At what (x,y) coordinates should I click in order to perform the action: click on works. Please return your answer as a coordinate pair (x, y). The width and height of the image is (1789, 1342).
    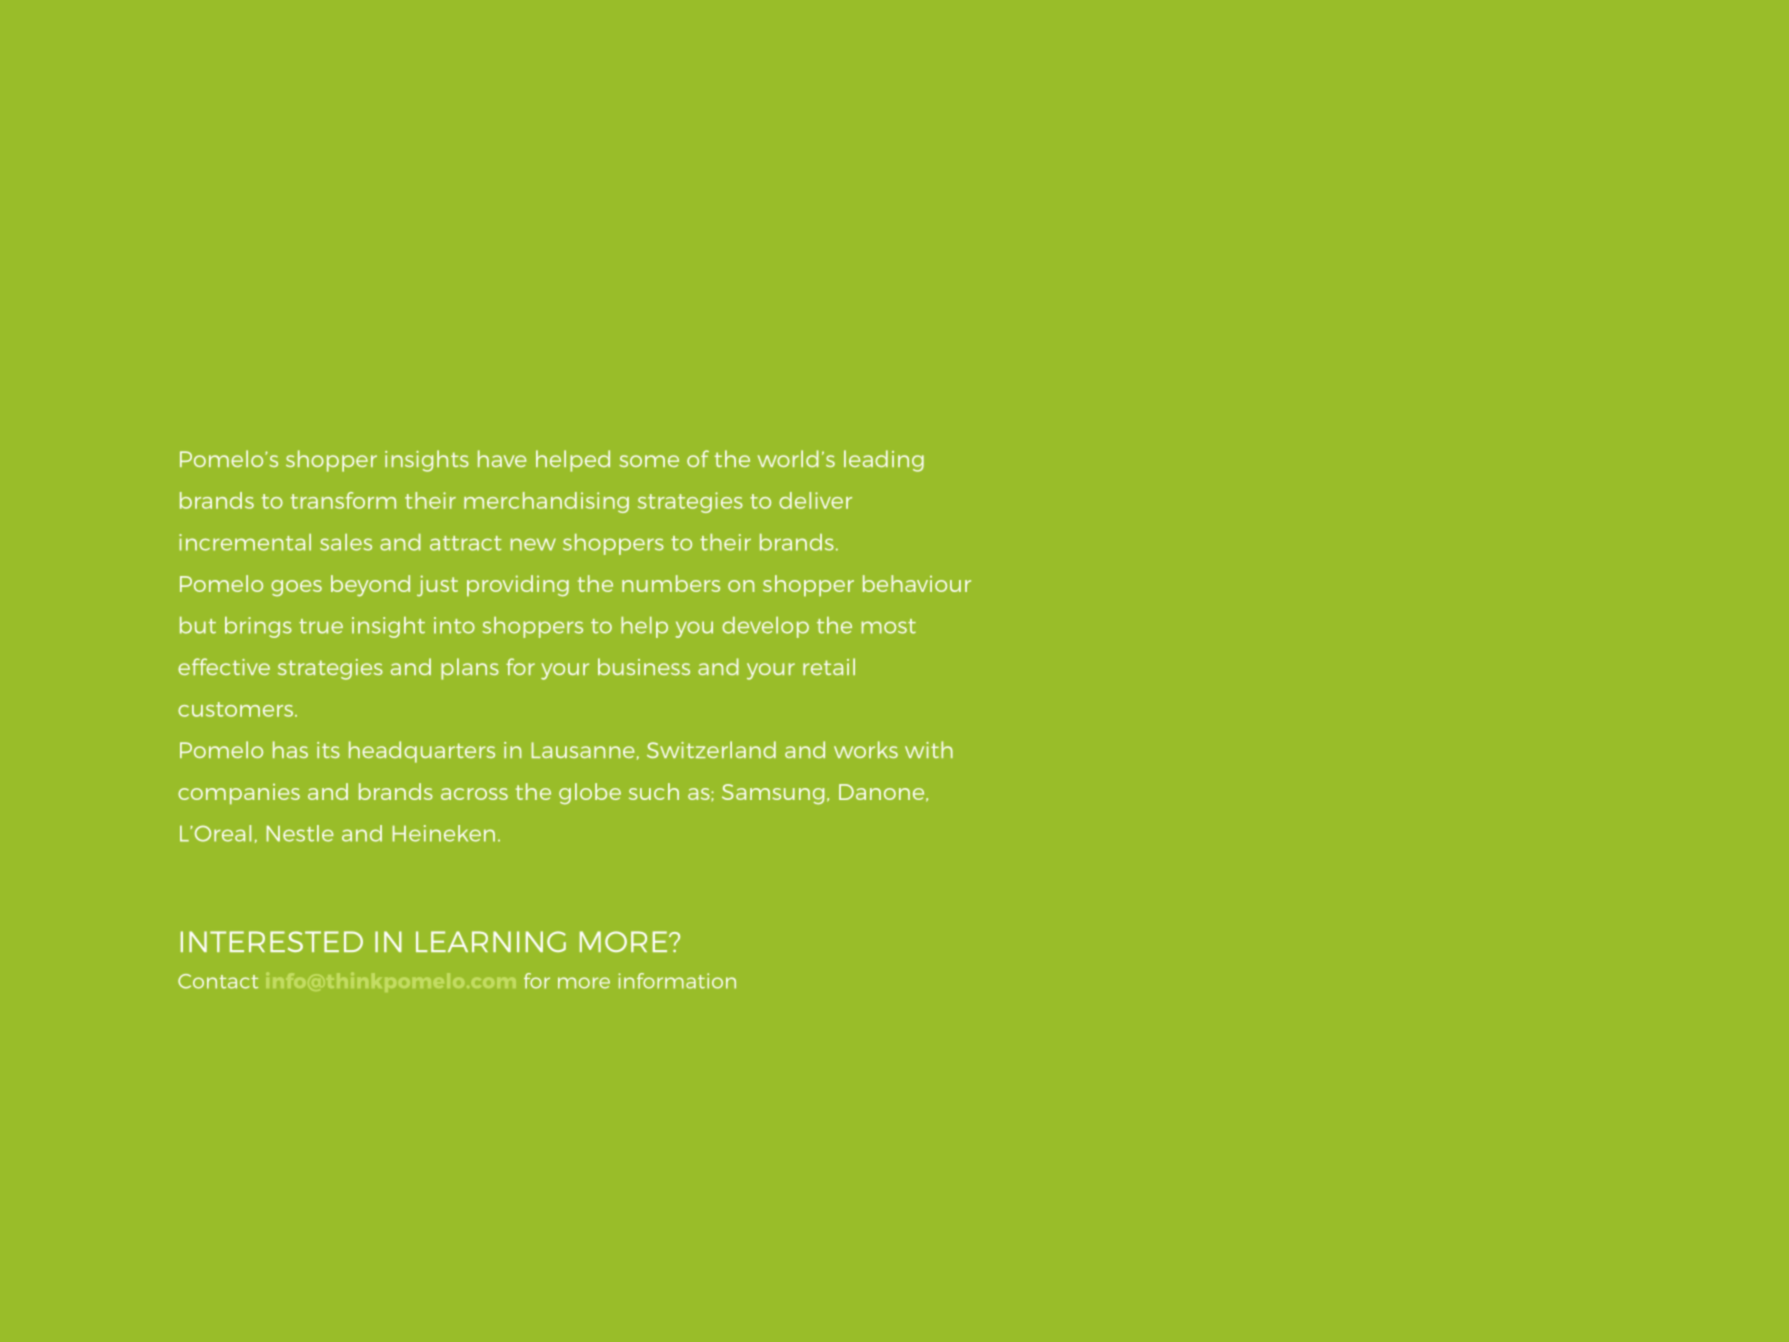
    Looking at the image, I should click on (866, 749).
